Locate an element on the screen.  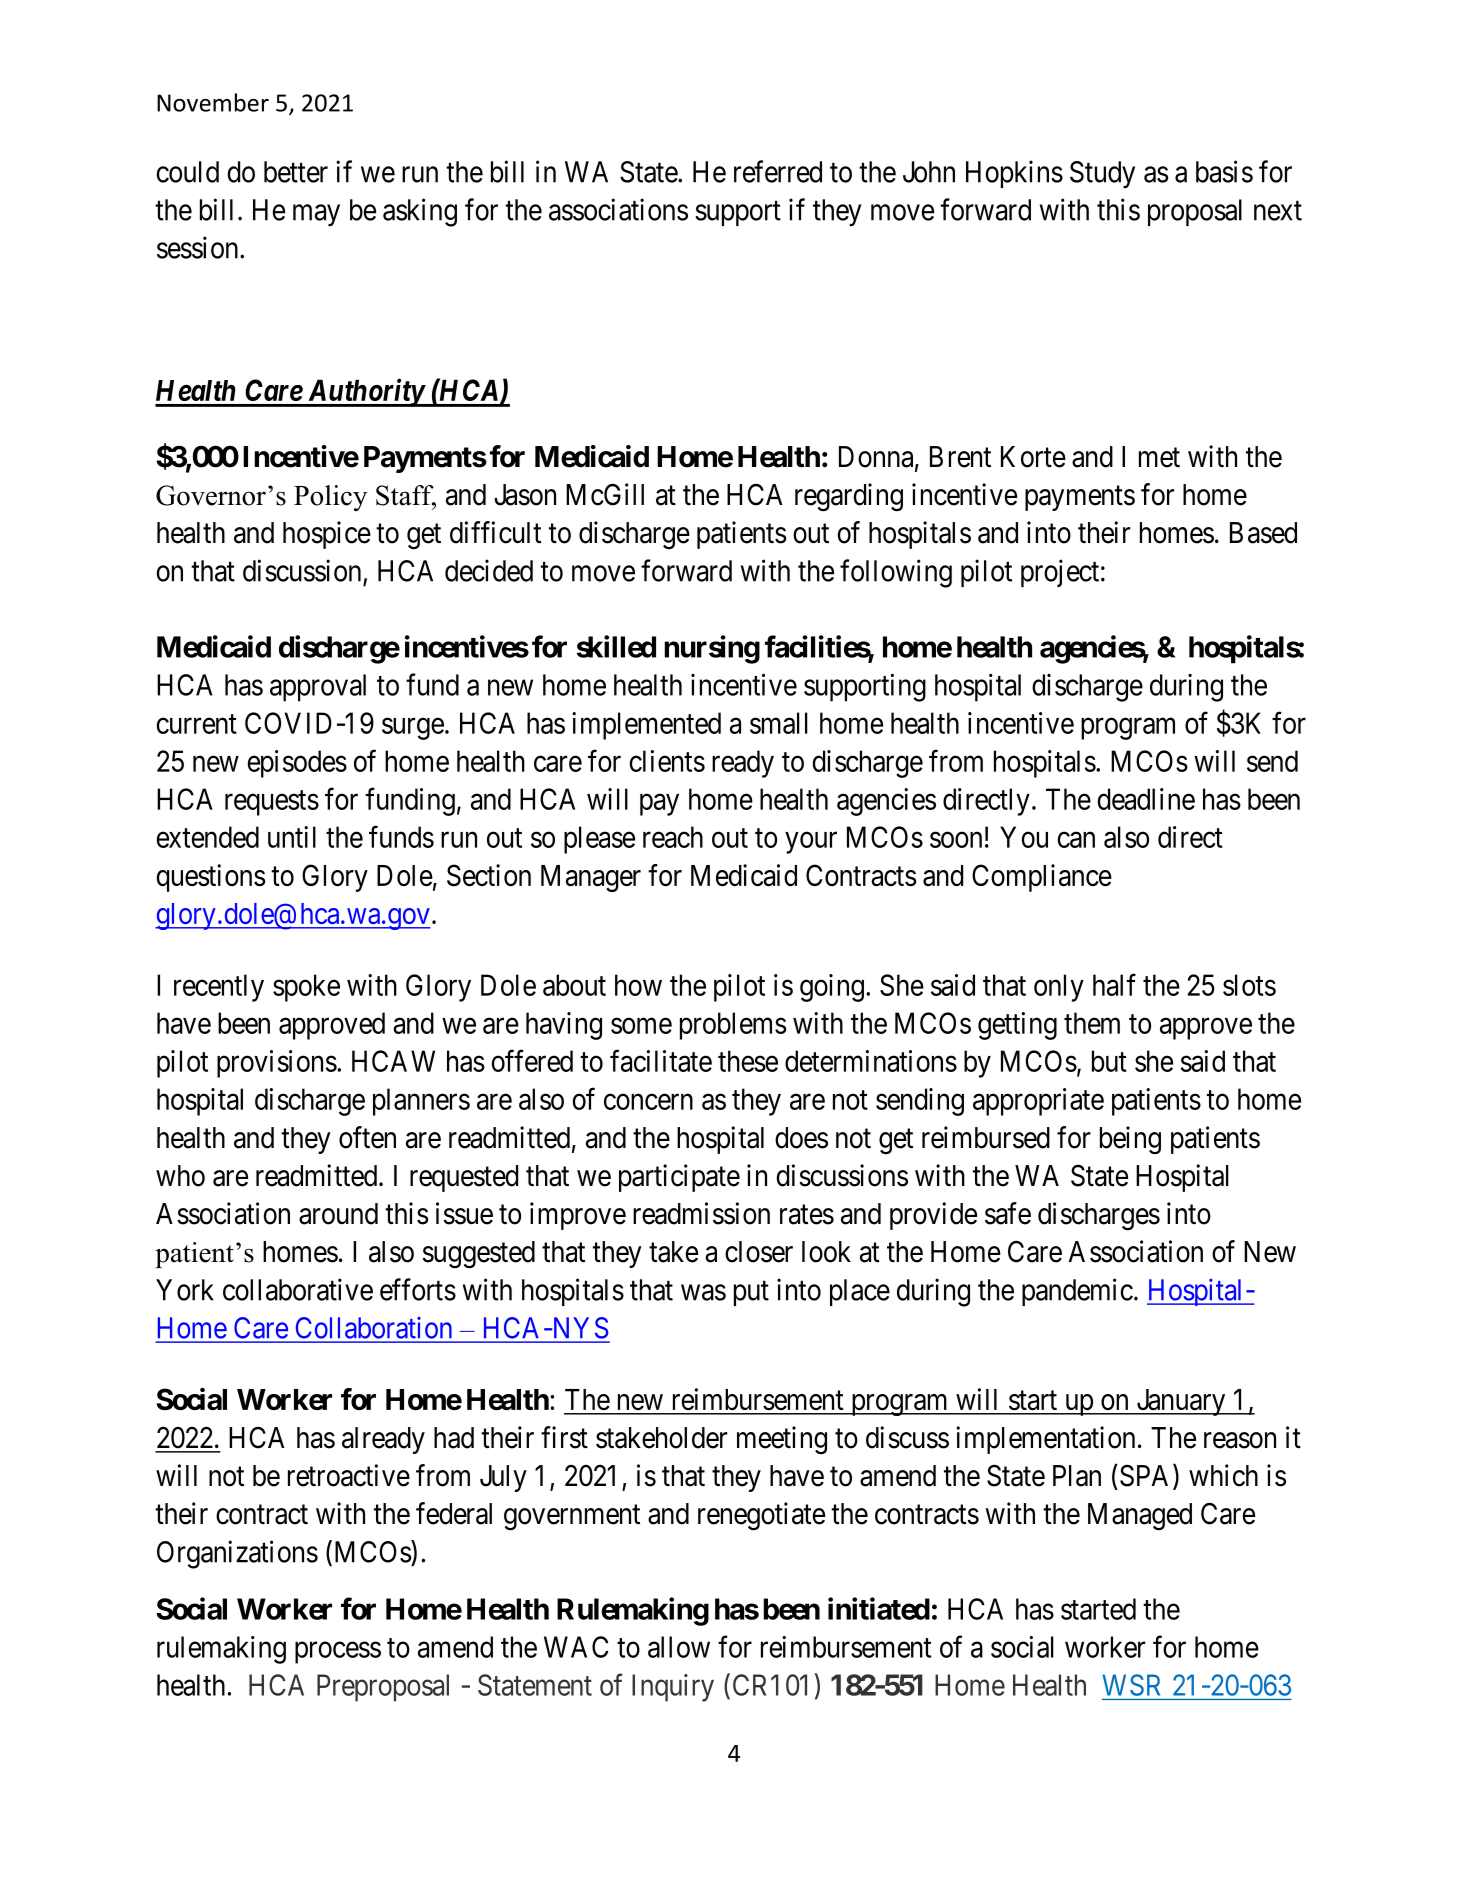
participate is located at coordinates (679, 1178).
